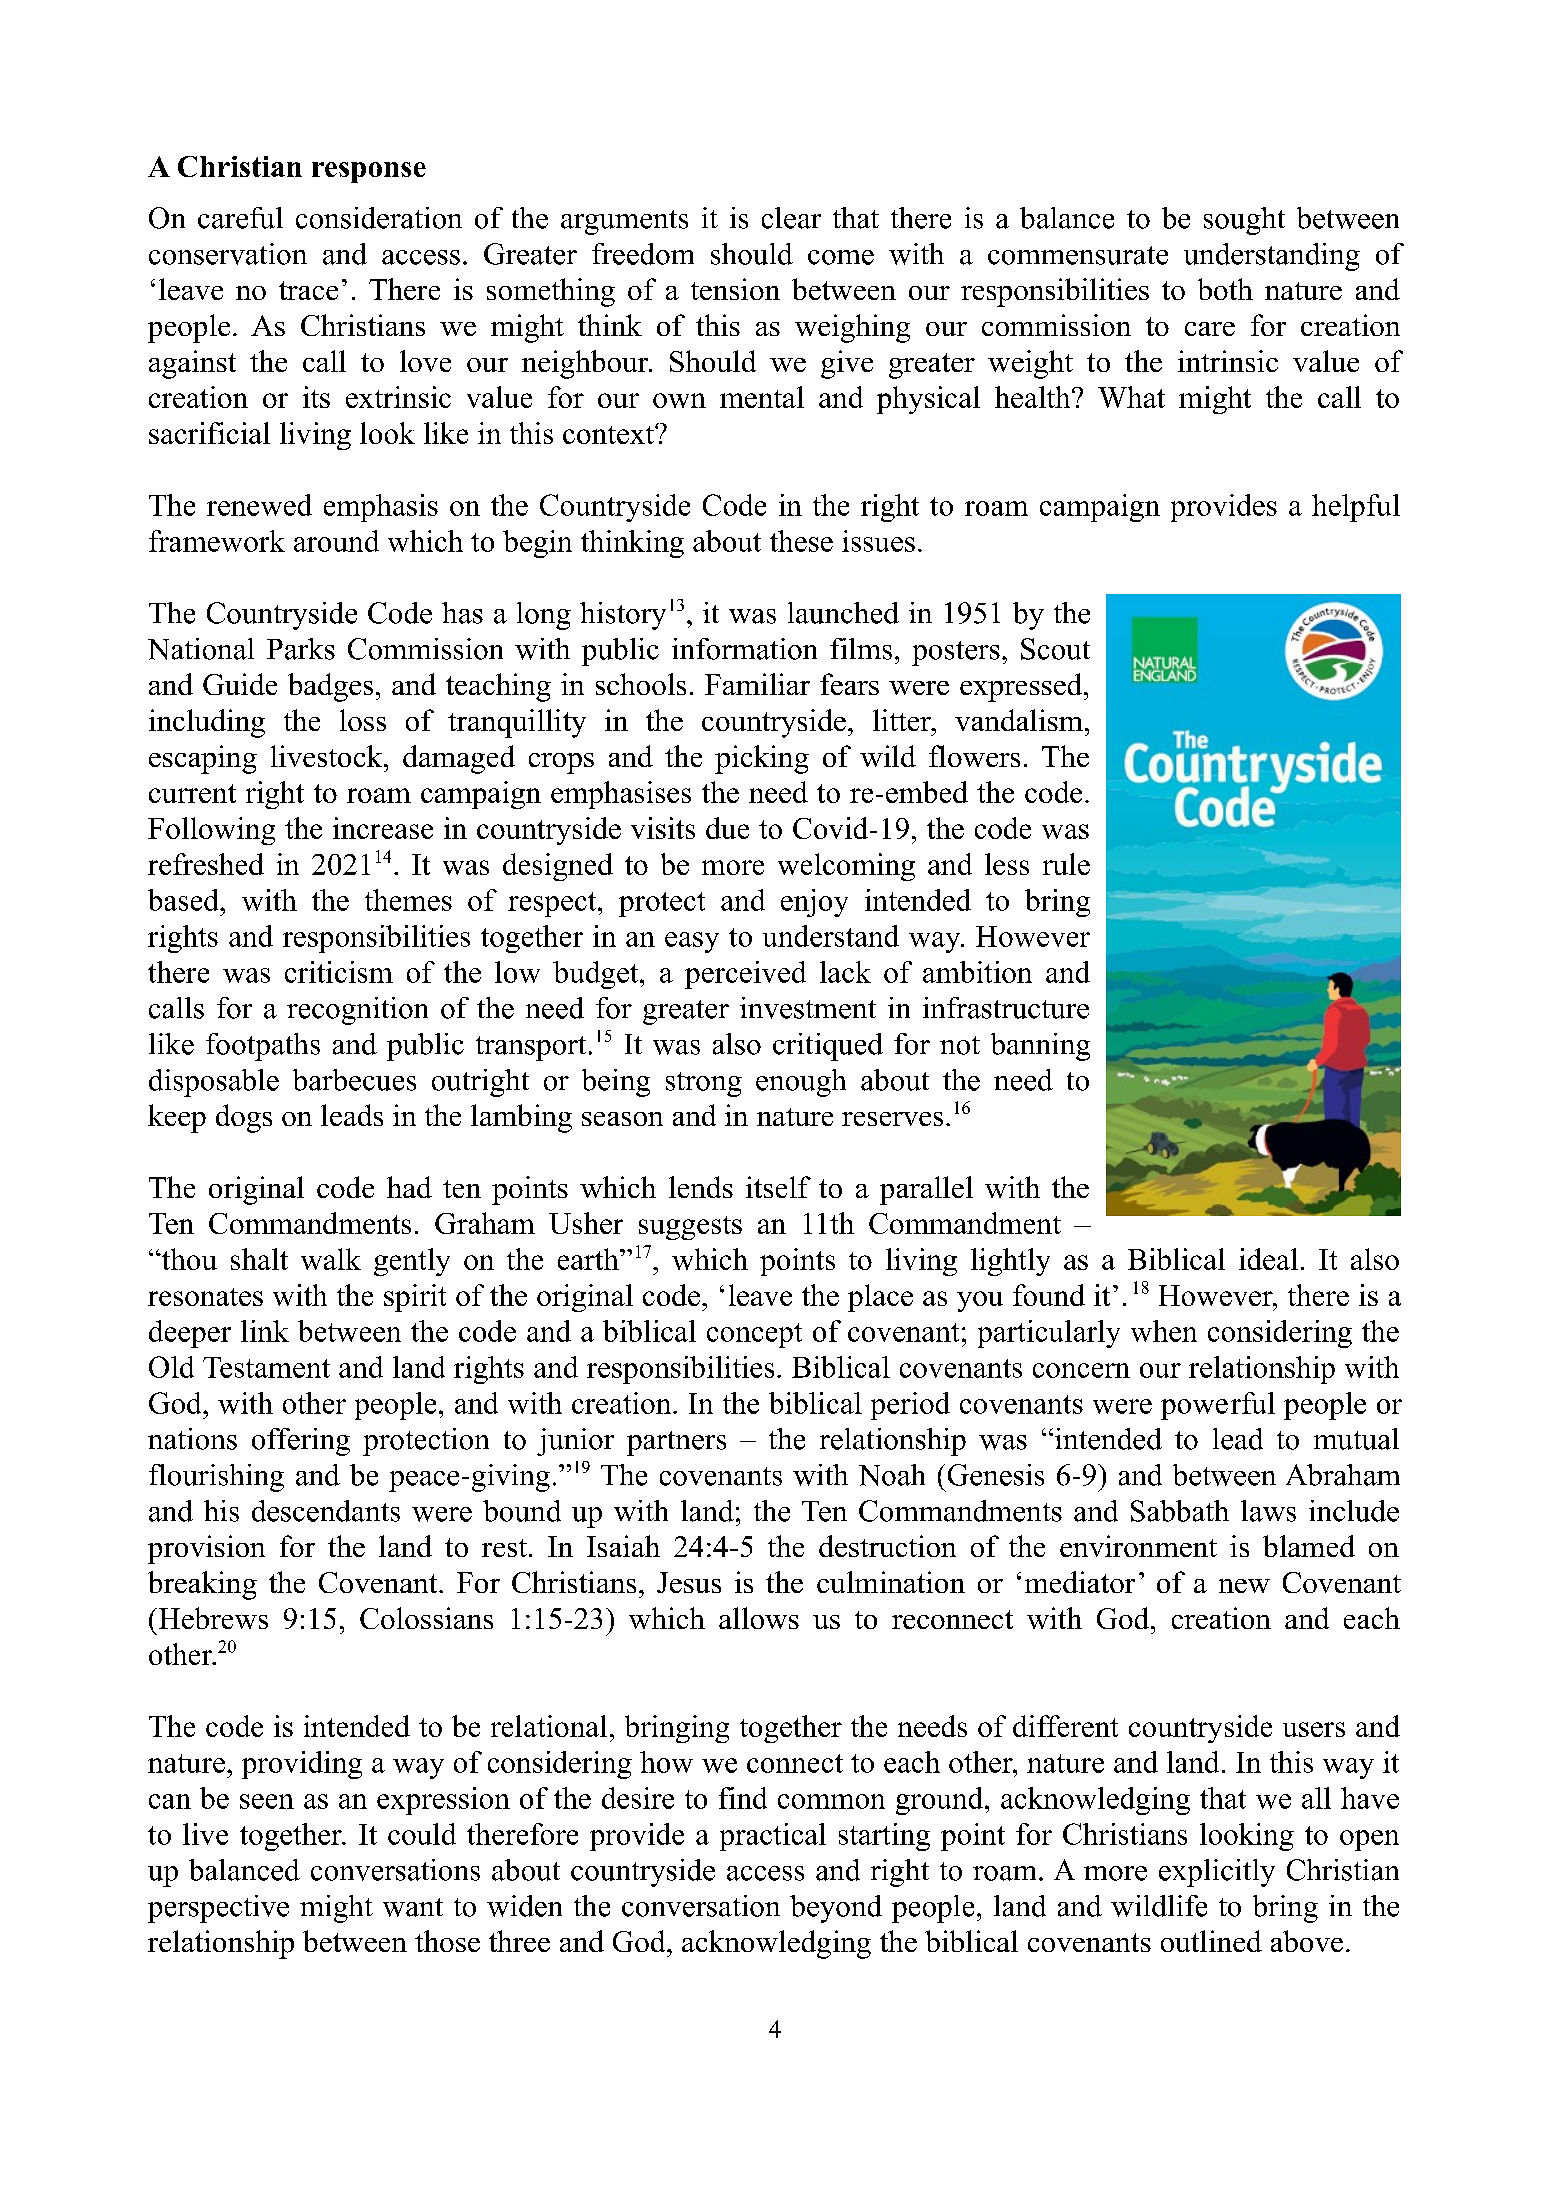 This image has height=2191, width=1549. Describe the element at coordinates (354, 1080) in the image. I see `barbecues` at that location.
